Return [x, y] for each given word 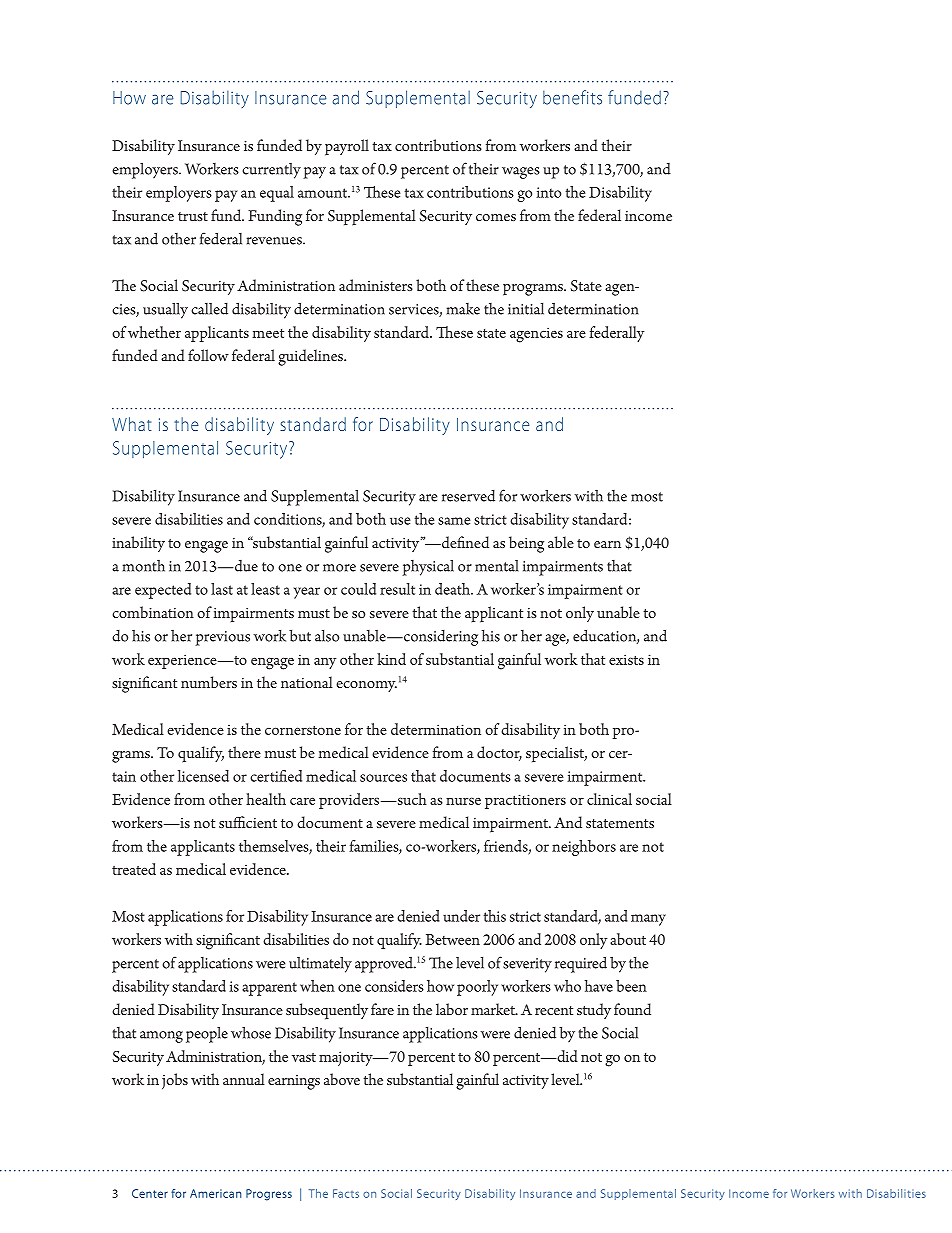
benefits [572, 97]
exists [626, 659]
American [216, 1193]
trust [193, 216]
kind [391, 659]
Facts [346, 1193]
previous [222, 638]
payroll [347, 147]
